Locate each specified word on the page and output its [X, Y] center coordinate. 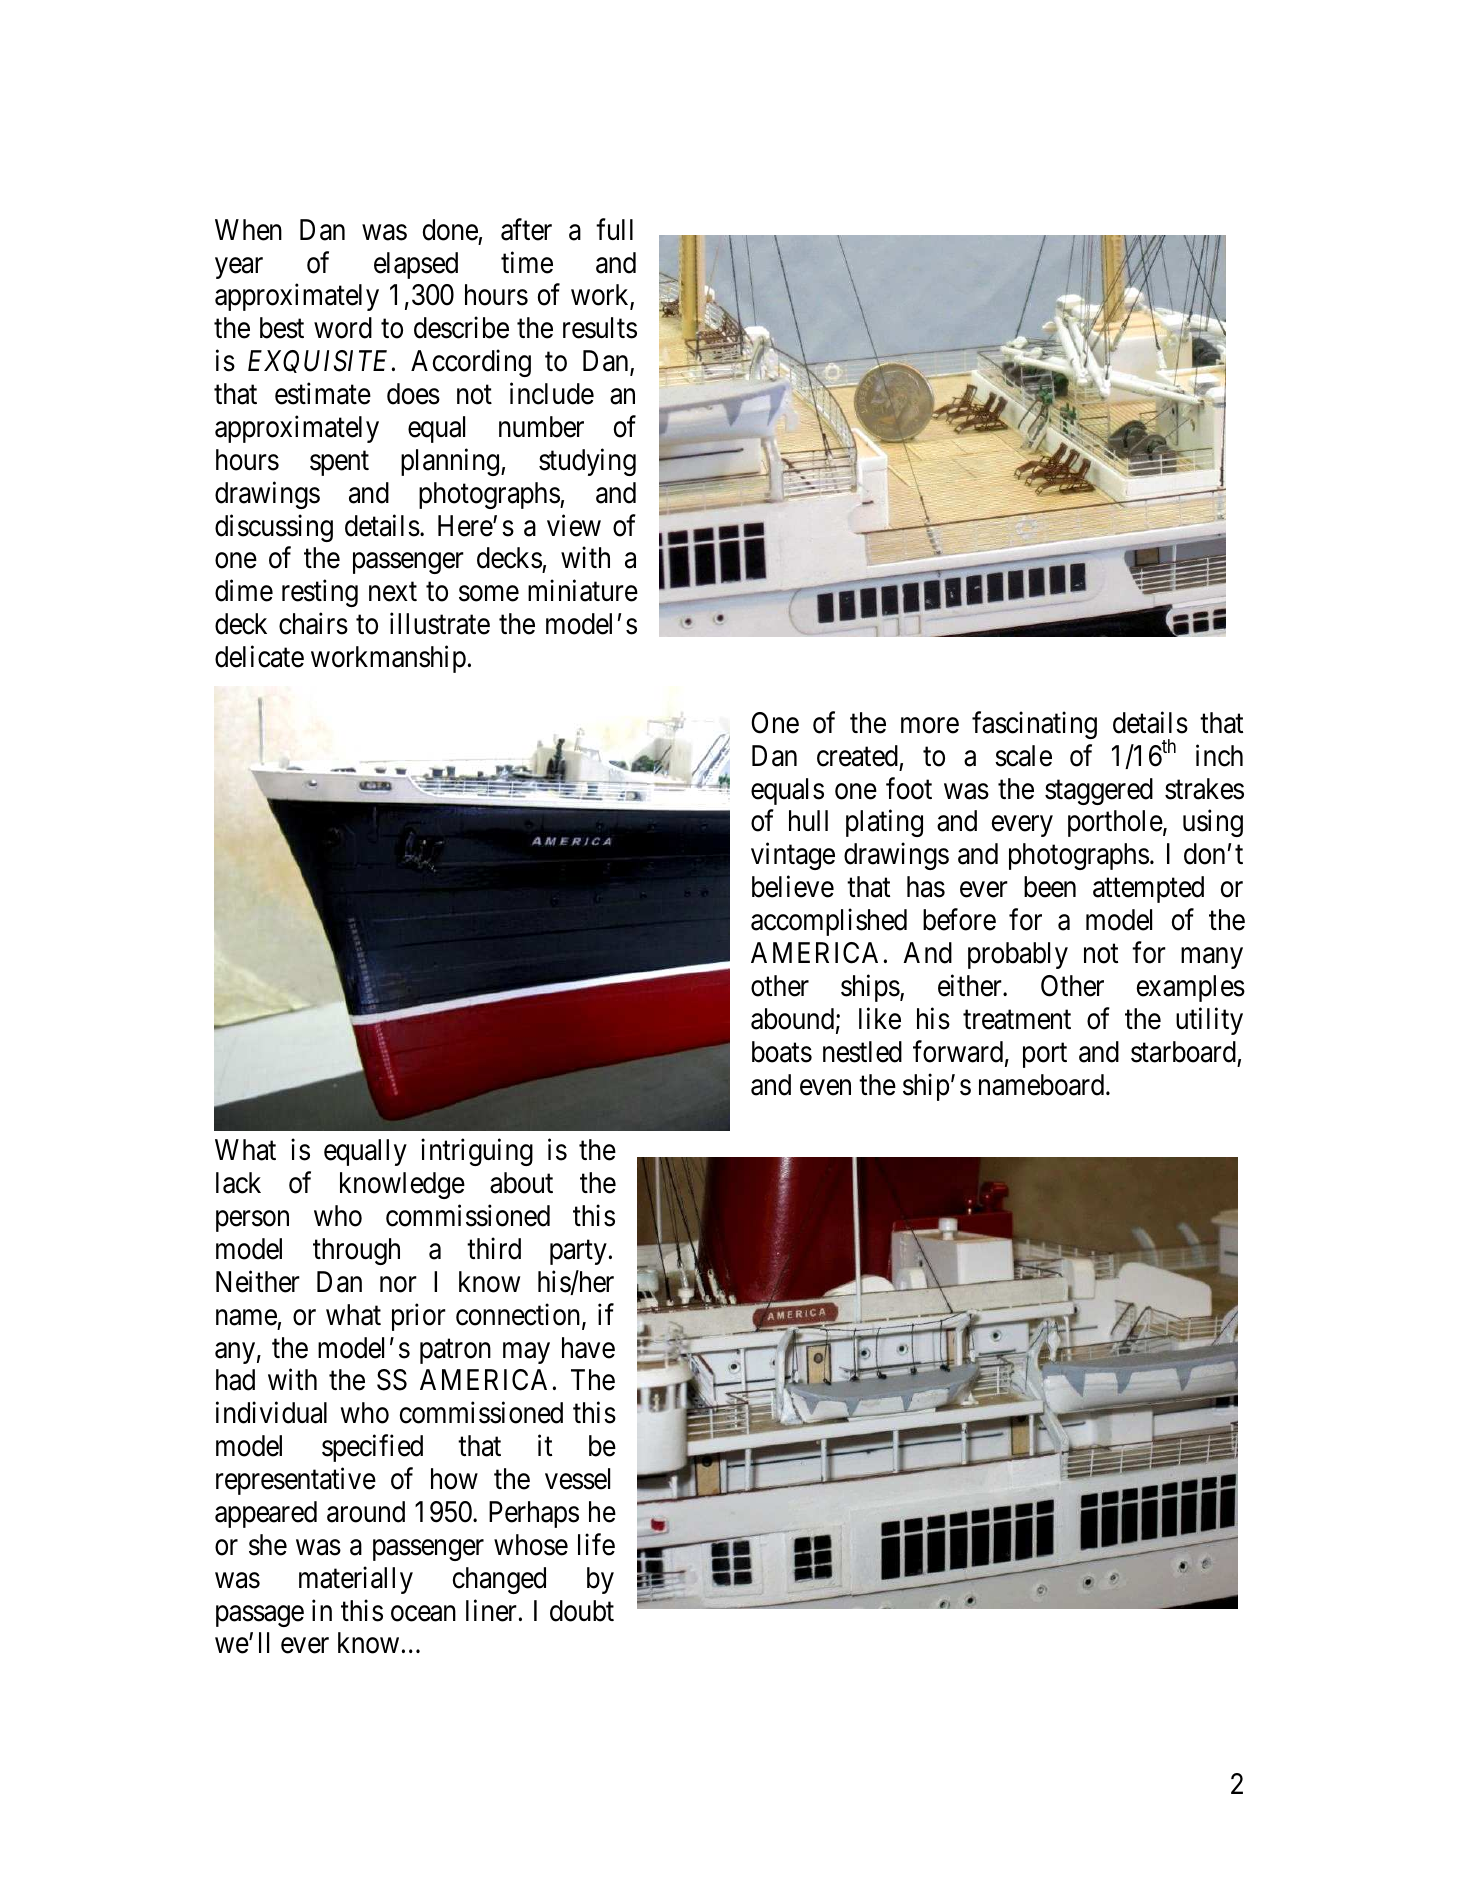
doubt [582, 1611]
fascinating [1034, 725]
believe [793, 887]
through [356, 1251]
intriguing [477, 1152]
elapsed [416, 265]
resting [320, 593]
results [600, 328]
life [596, 1544]
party [578, 1252]
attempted [1148, 889]
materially [356, 1580]
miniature [583, 591]
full [614, 229]
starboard [1183, 1052]
